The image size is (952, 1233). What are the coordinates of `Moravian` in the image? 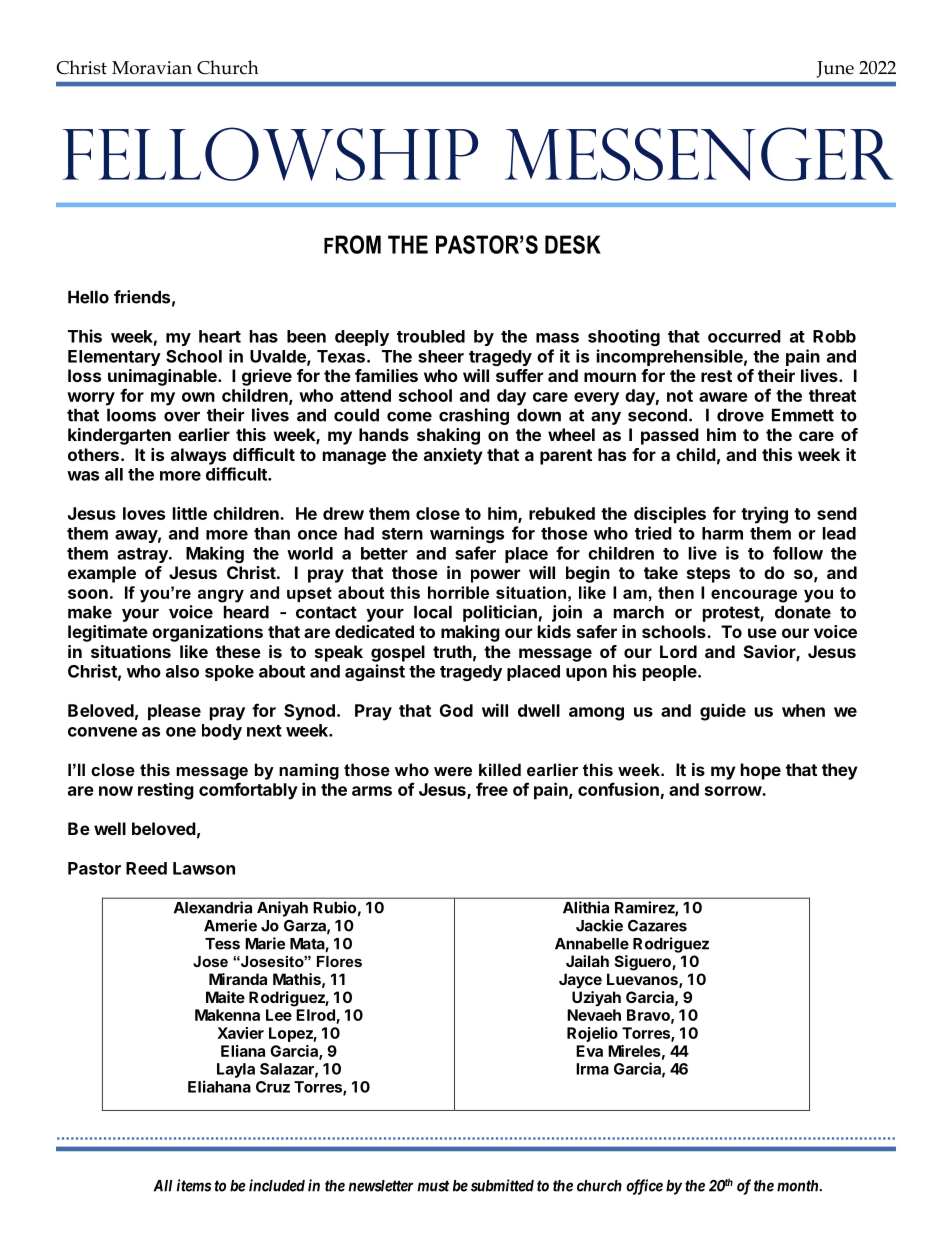 It's located at (152, 68).
